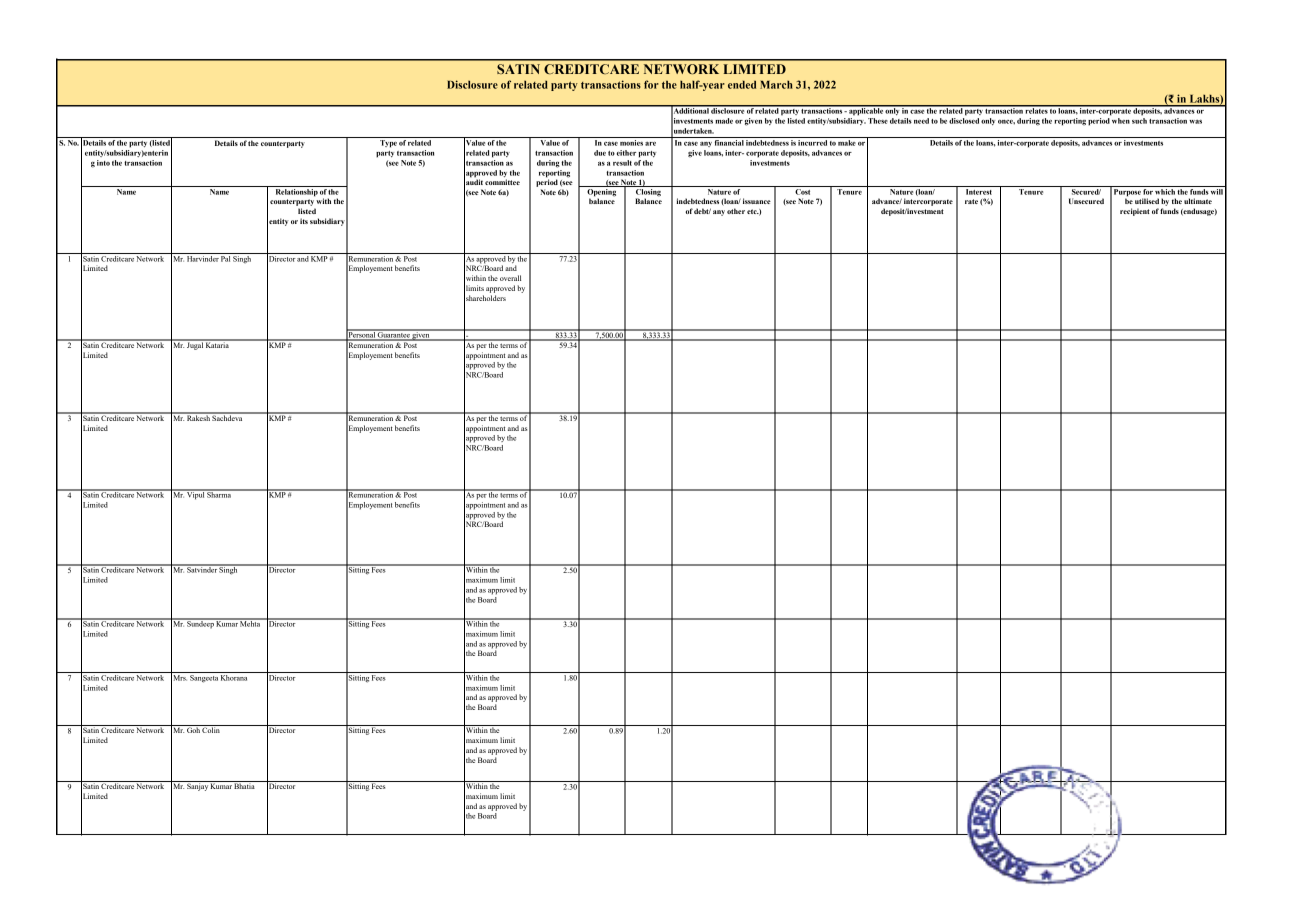 The image size is (1308, 924). Describe the element at coordinates (510, 278) in the screenshot. I see `overall` at that location.
